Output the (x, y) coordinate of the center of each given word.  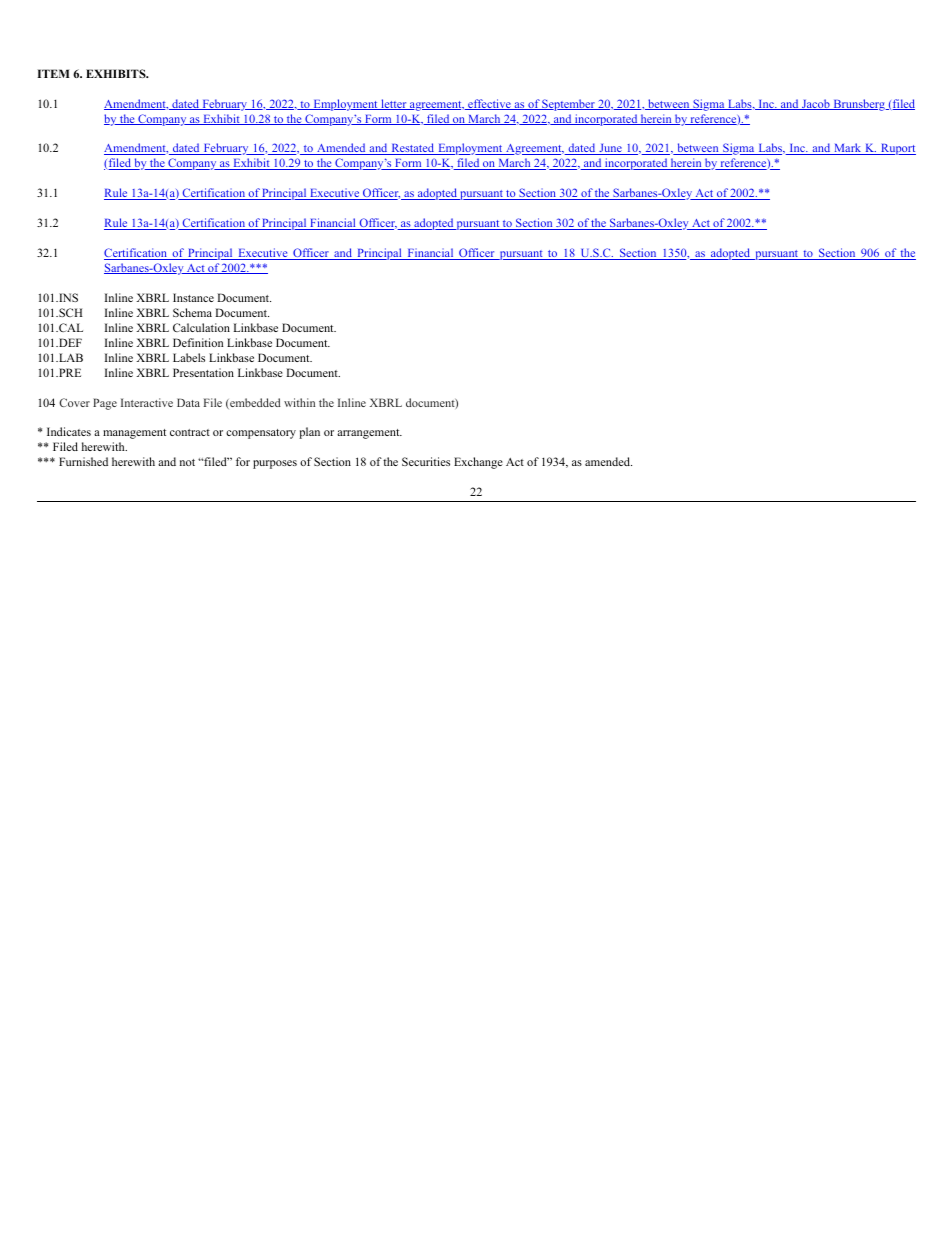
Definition (198, 342)
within (299, 402)
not (187, 462)
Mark (848, 149)
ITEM (53, 73)
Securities (426, 461)
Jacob (816, 104)
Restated (413, 149)
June (610, 149)
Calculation (201, 327)
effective (489, 104)
